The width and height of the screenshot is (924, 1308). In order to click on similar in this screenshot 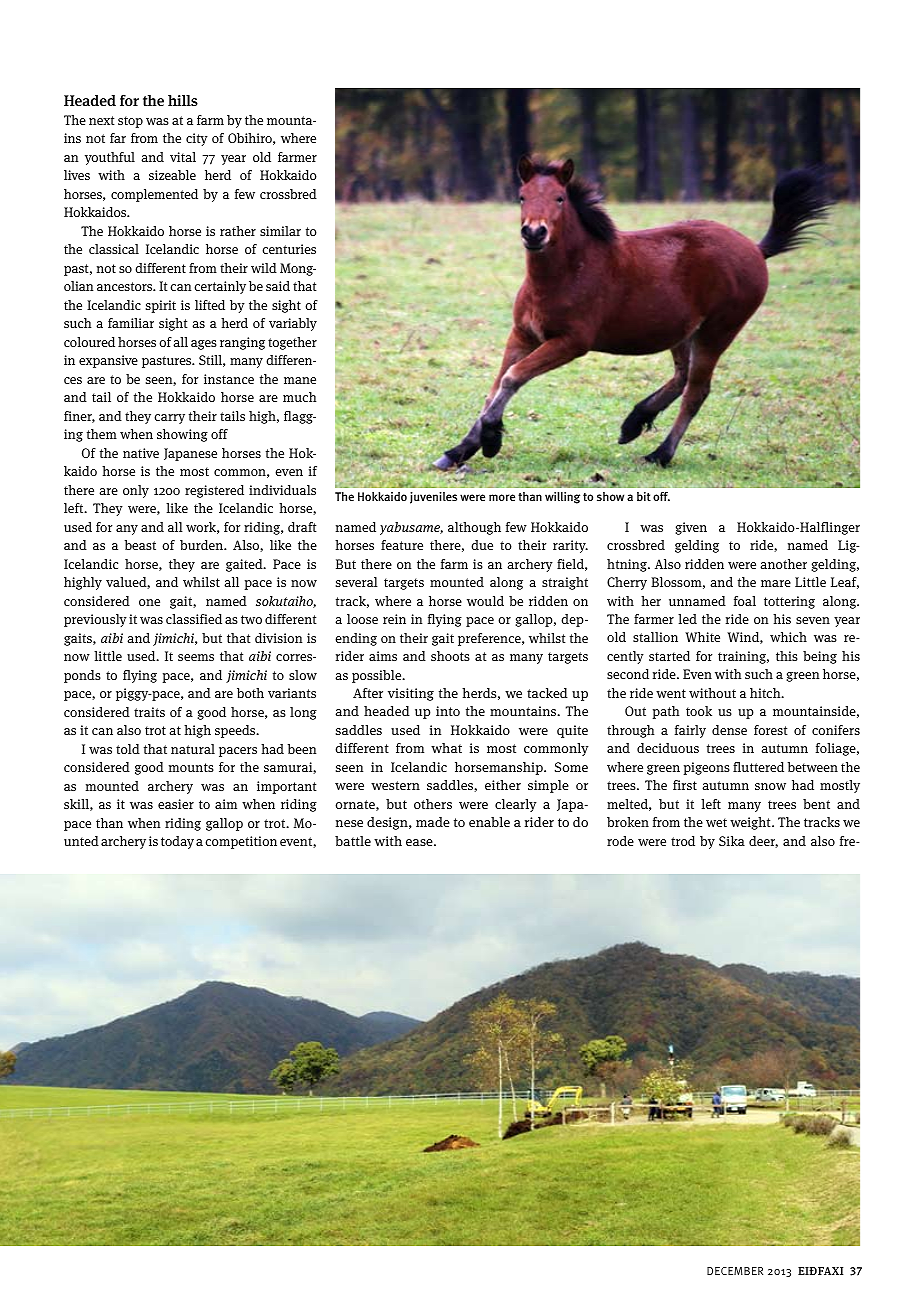, I will do `click(280, 231)`.
